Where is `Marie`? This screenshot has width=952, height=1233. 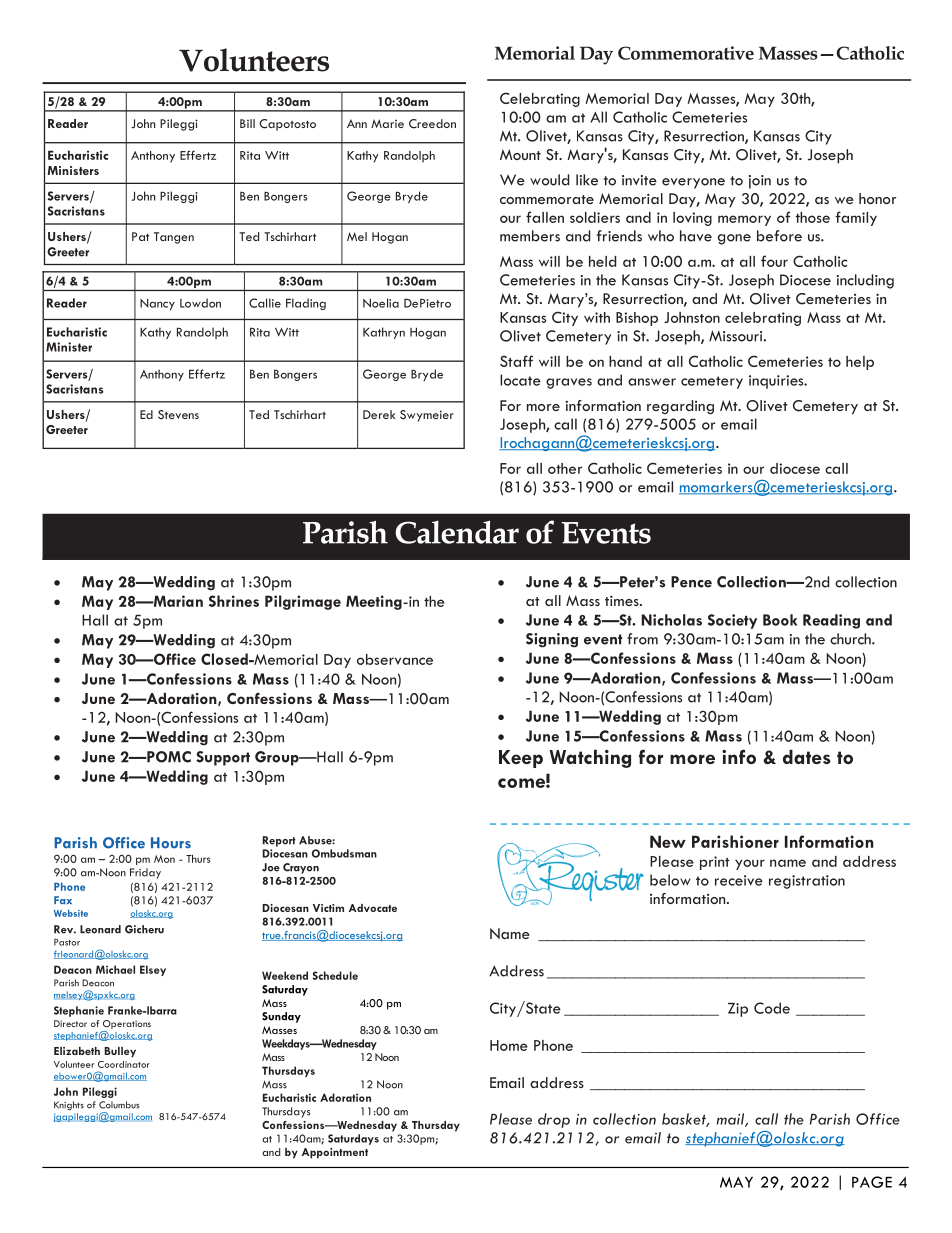 Marie is located at coordinates (387, 123).
